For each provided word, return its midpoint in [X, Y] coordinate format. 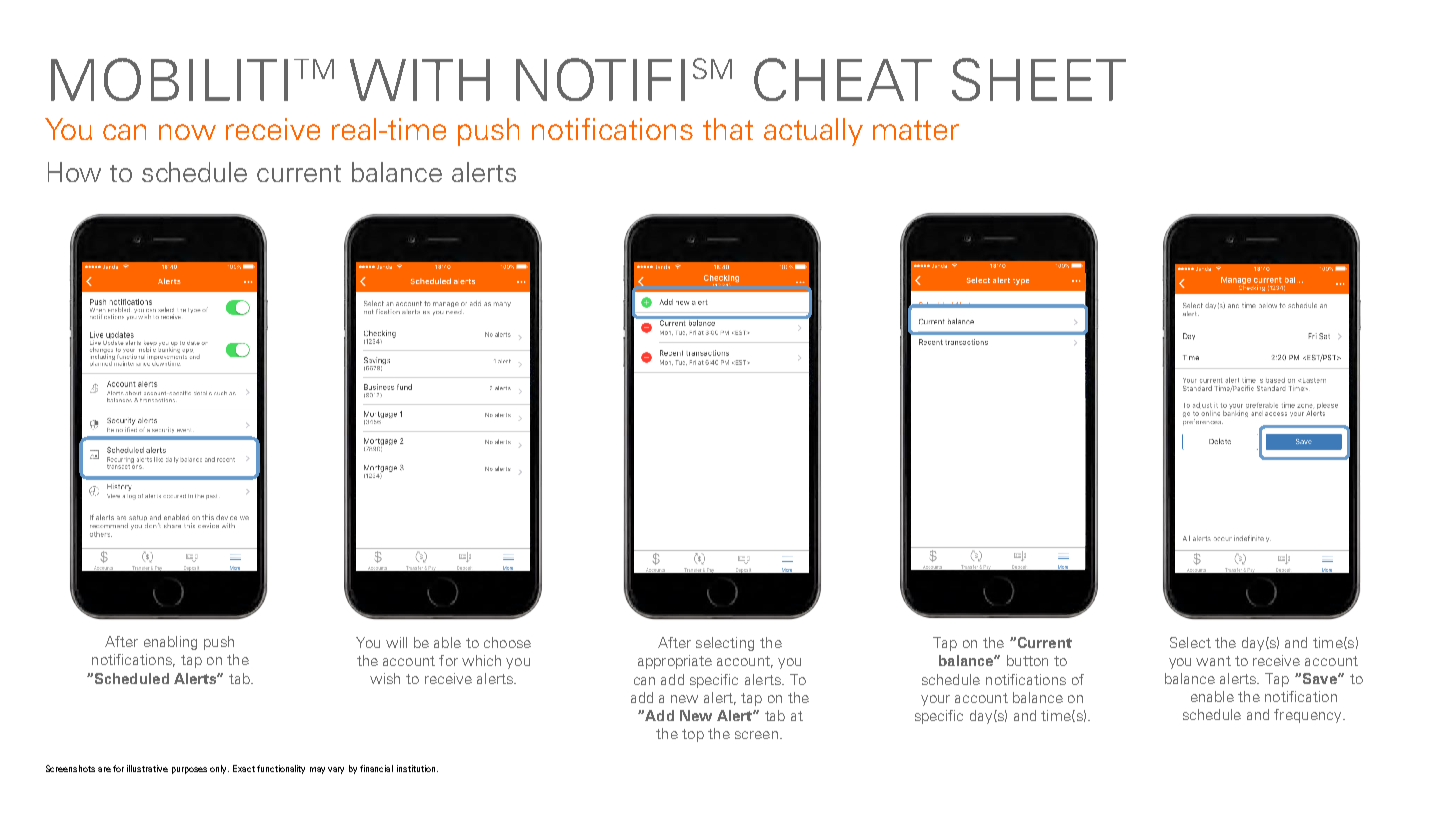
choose [507, 642]
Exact [244, 768]
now [187, 132]
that [728, 129]
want [1213, 661]
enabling [170, 643]
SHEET [1039, 79]
